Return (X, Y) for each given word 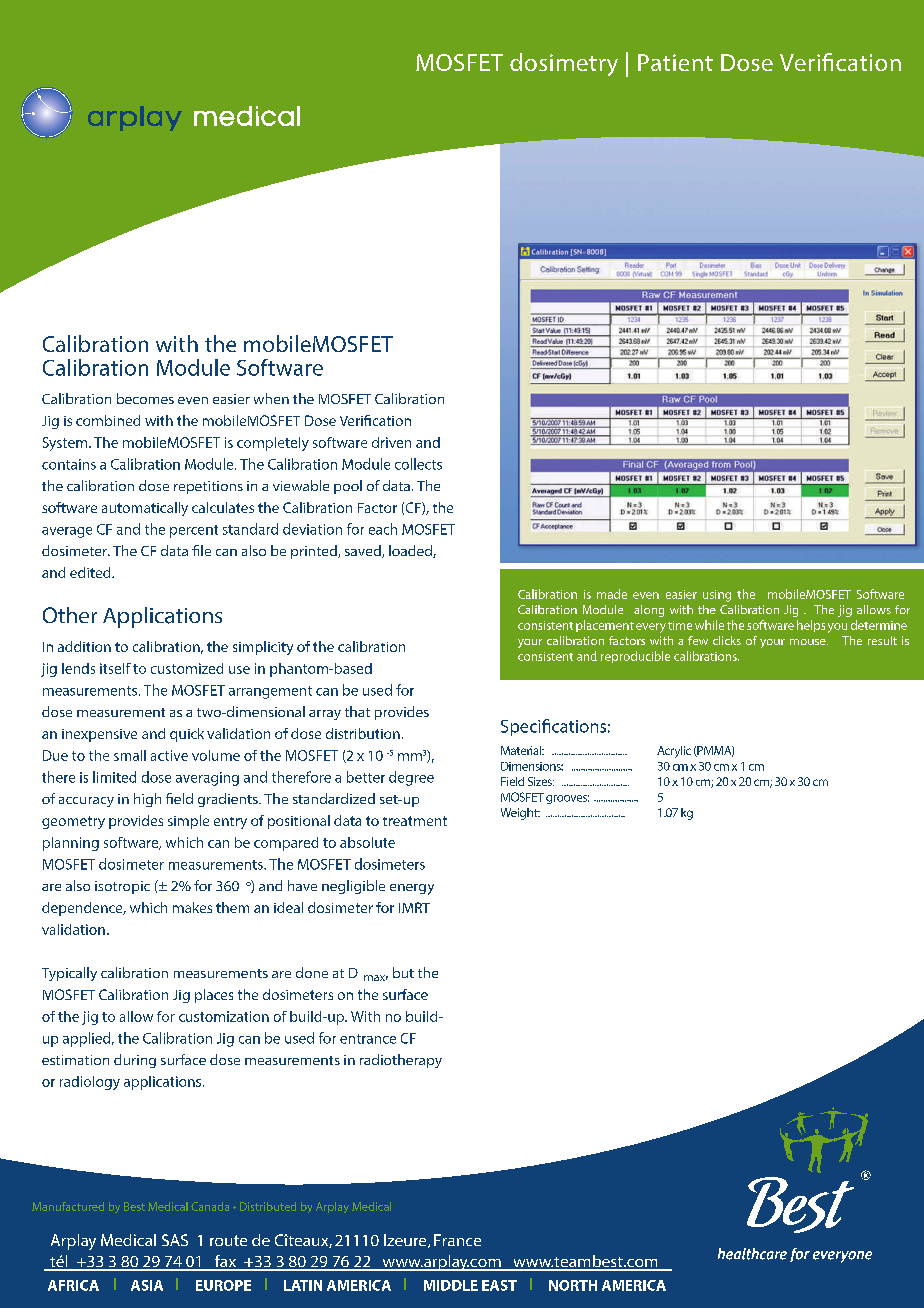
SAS (175, 1240)
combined (108, 420)
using (717, 596)
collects (418, 464)
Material (522, 750)
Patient (675, 62)
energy (412, 889)
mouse (809, 642)
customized (187, 668)
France (457, 1240)
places (214, 996)
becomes (145, 398)
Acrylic (674, 752)
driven (391, 442)
